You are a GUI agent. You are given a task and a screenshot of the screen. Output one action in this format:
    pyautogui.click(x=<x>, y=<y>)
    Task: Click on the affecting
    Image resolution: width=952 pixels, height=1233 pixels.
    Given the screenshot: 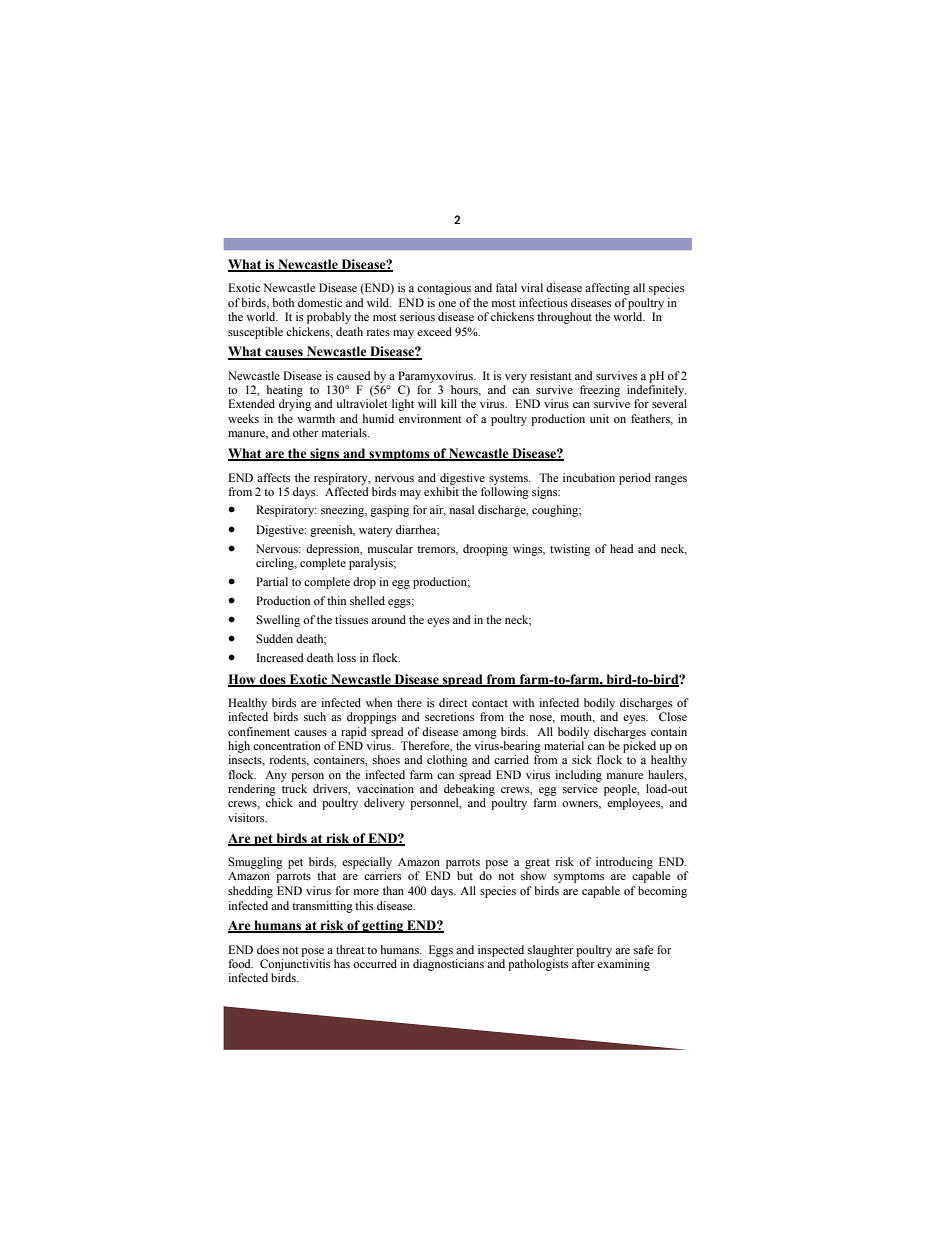 What is the action you would take?
    pyautogui.click(x=607, y=289)
